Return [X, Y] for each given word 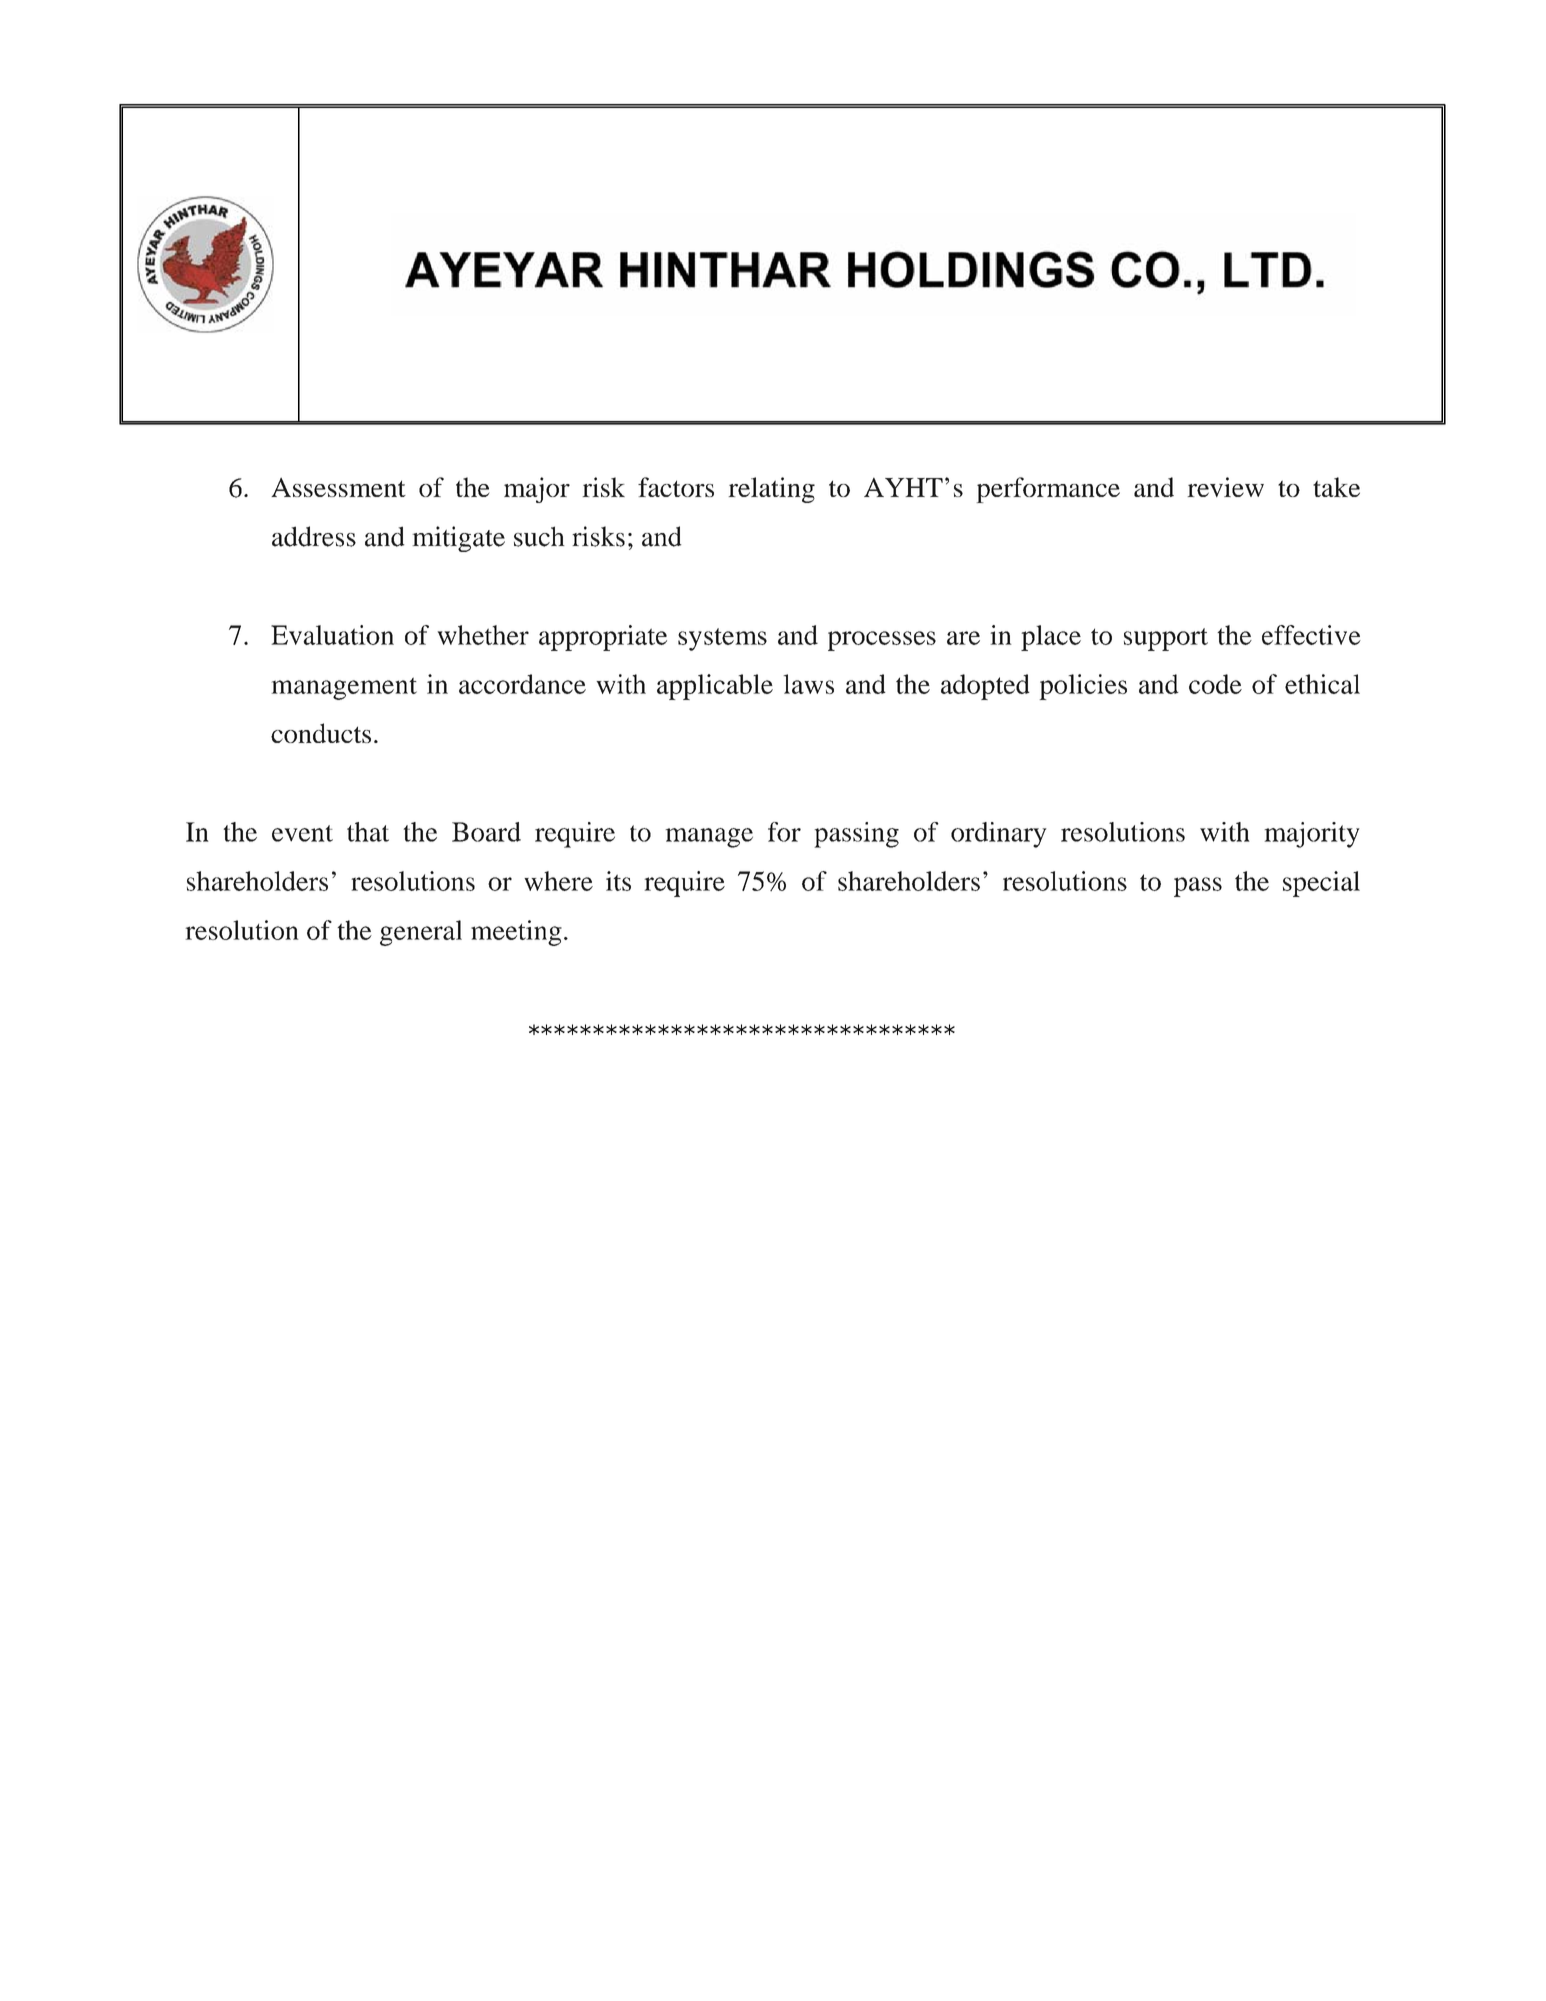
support [1166, 639]
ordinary [999, 835]
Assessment [338, 487]
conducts [321, 733]
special [1321, 884]
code [1215, 684]
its [618, 881]
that [368, 832]
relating [771, 490]
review [1225, 487]
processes [882, 641]
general [421, 933]
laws [808, 684]
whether [483, 635]
